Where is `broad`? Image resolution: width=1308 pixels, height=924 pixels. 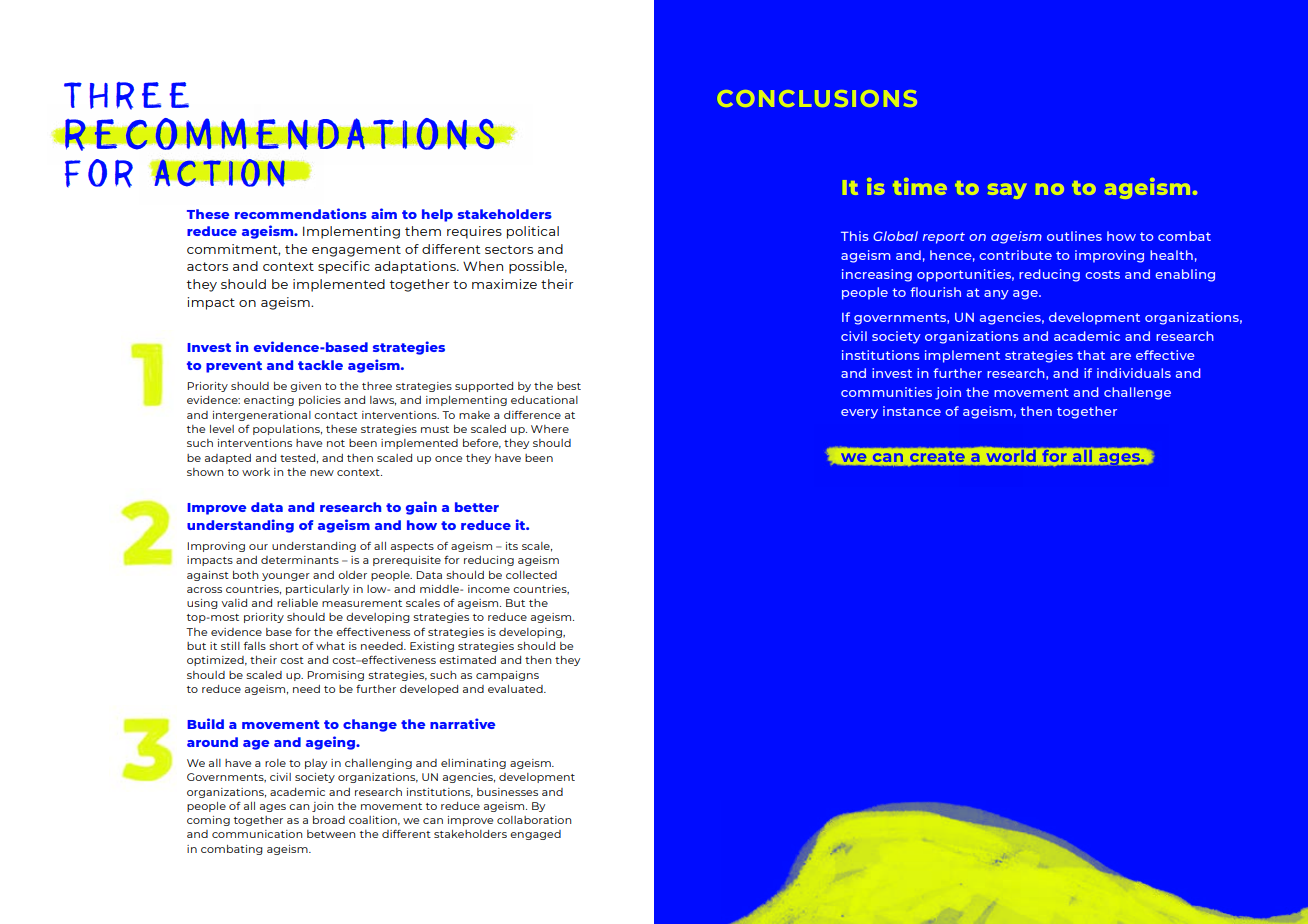 broad is located at coordinates (329, 820).
